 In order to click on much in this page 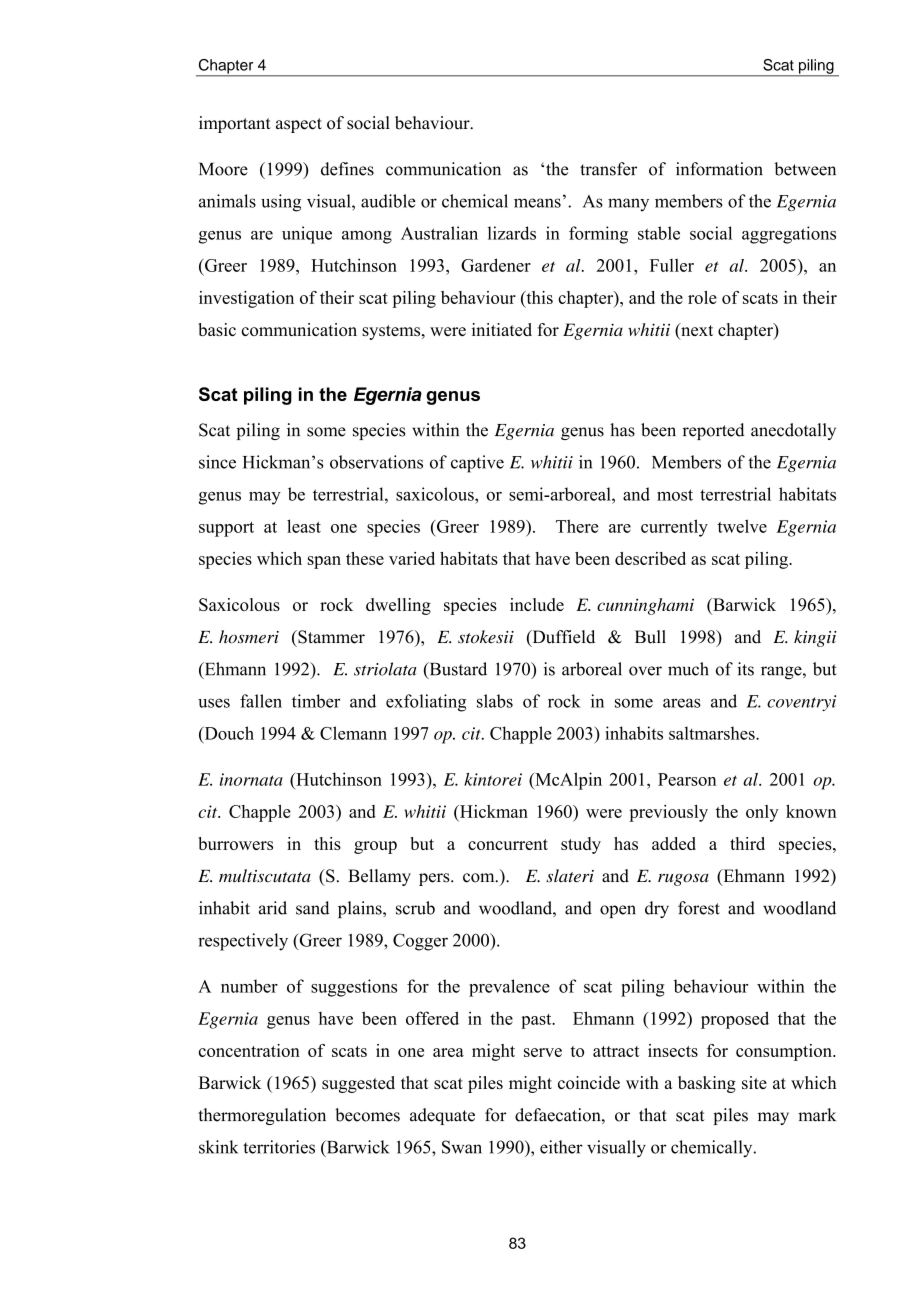, I will do `click(688, 669)`.
